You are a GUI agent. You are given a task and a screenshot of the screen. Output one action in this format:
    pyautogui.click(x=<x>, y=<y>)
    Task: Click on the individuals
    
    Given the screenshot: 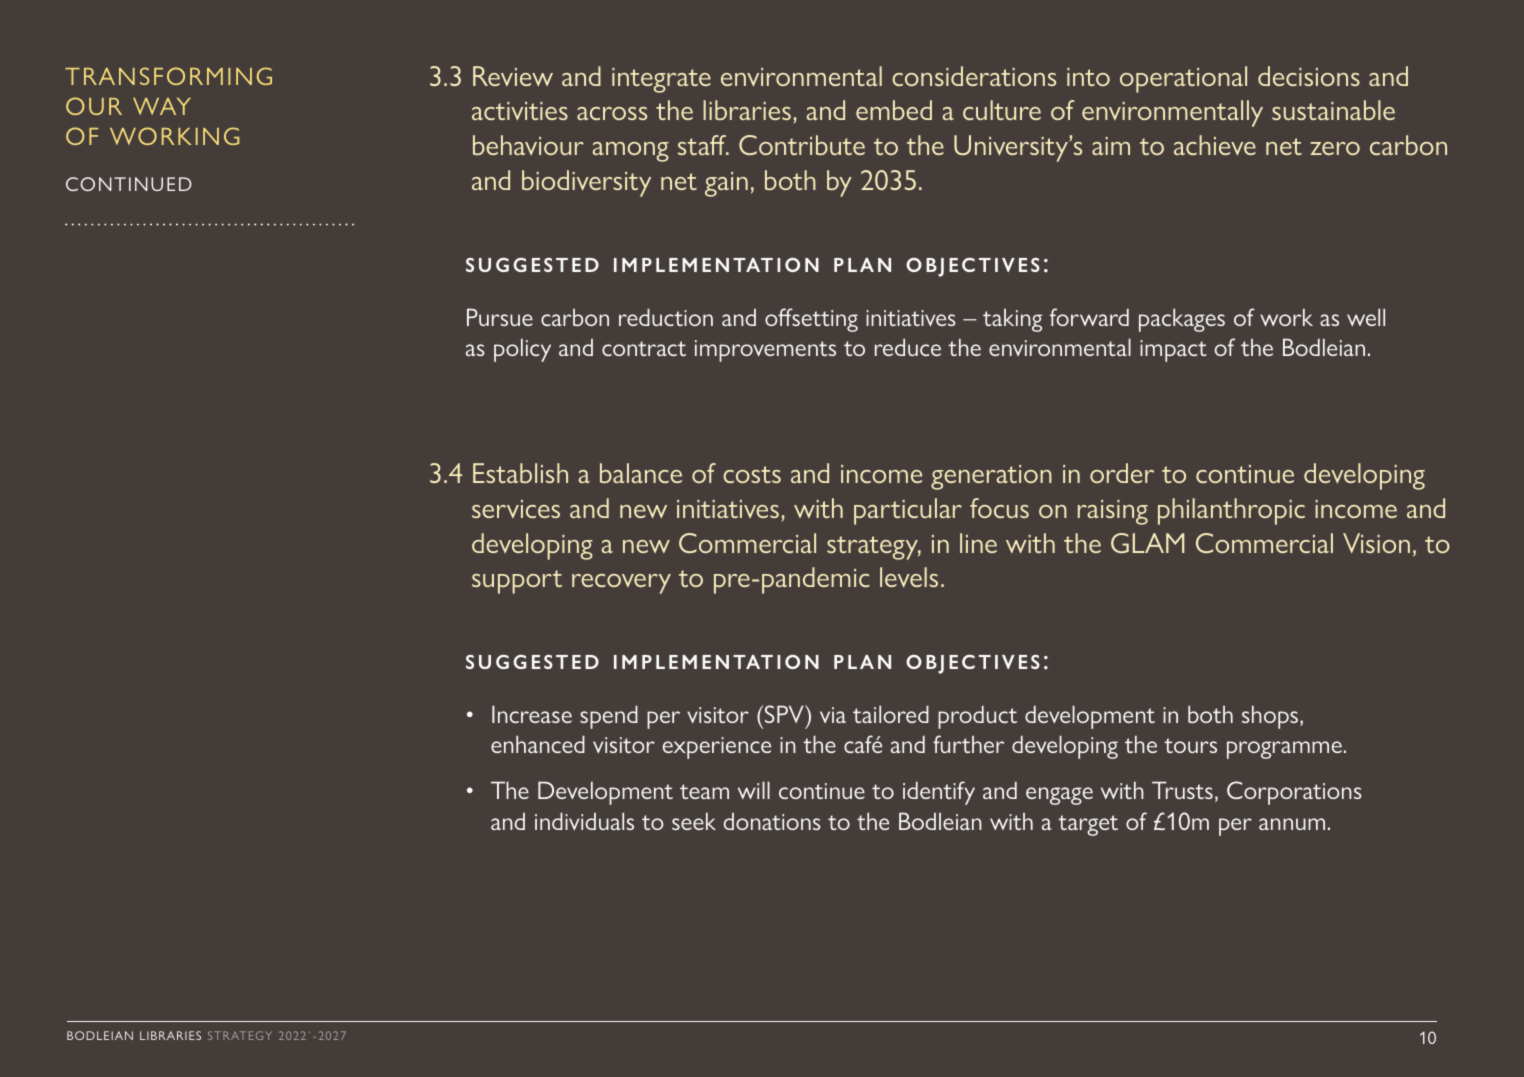 What is the action you would take?
    pyautogui.click(x=584, y=821)
